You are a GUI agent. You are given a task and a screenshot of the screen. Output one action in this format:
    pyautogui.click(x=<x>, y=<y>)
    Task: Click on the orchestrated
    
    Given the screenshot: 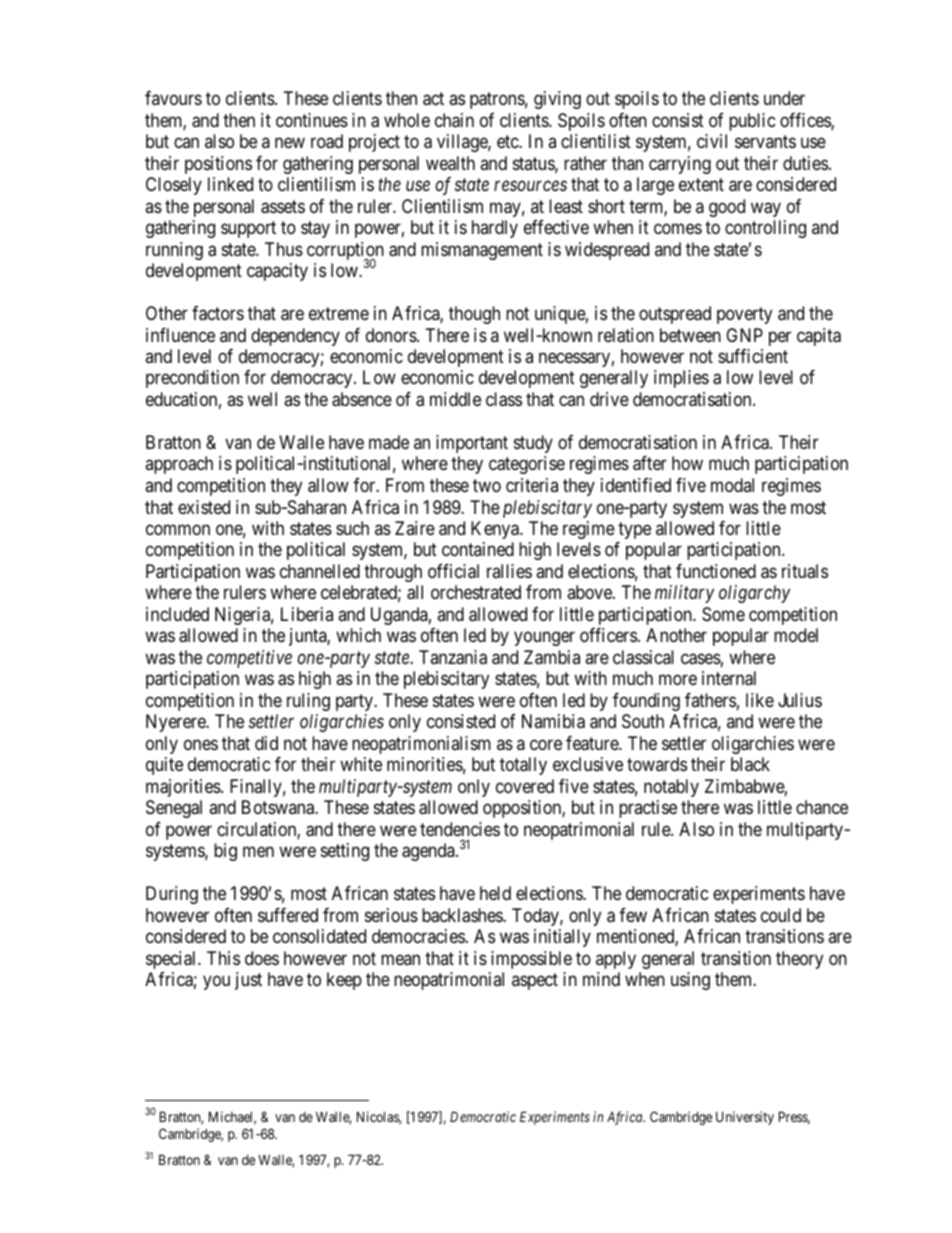 What is the action you would take?
    pyautogui.click(x=476, y=592)
